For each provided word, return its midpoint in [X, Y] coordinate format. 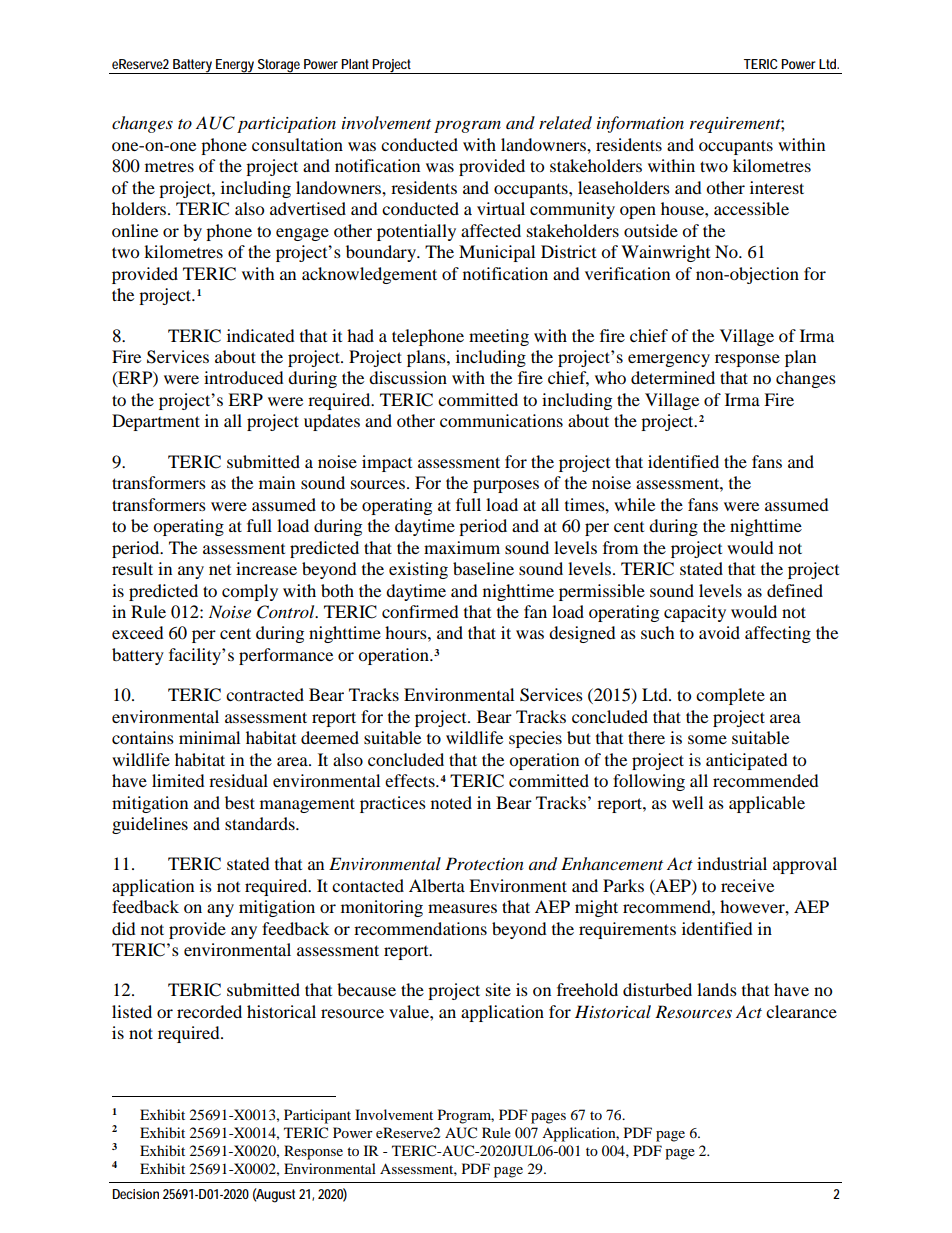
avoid [719, 632]
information [640, 124]
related [565, 123]
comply [250, 592]
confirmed [420, 611]
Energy [234, 66]
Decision [135, 1194]
